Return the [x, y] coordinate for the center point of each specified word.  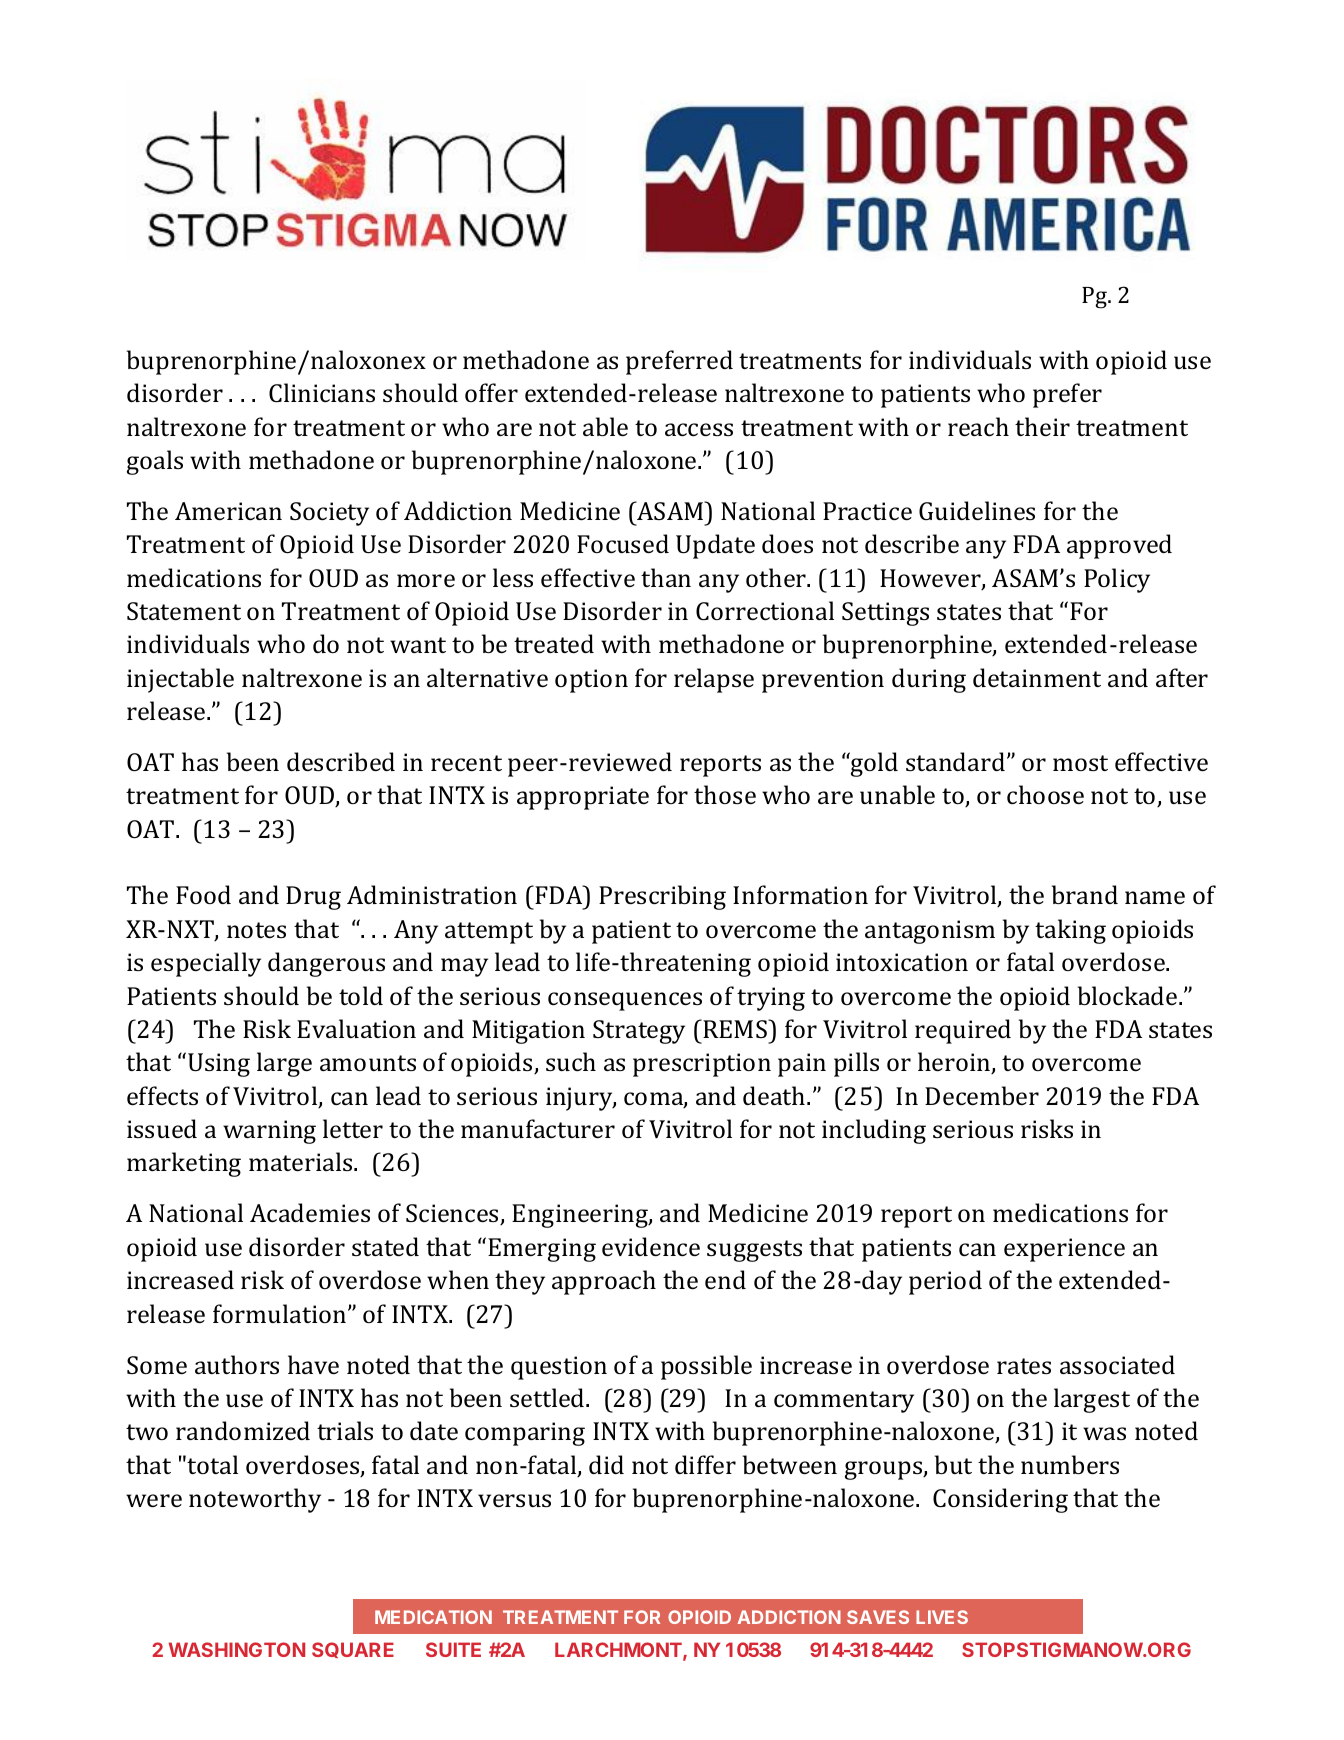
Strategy [639, 1032]
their [1042, 426]
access [699, 429]
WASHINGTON [237, 1649]
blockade [1129, 995]
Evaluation [356, 1028]
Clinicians [322, 392]
